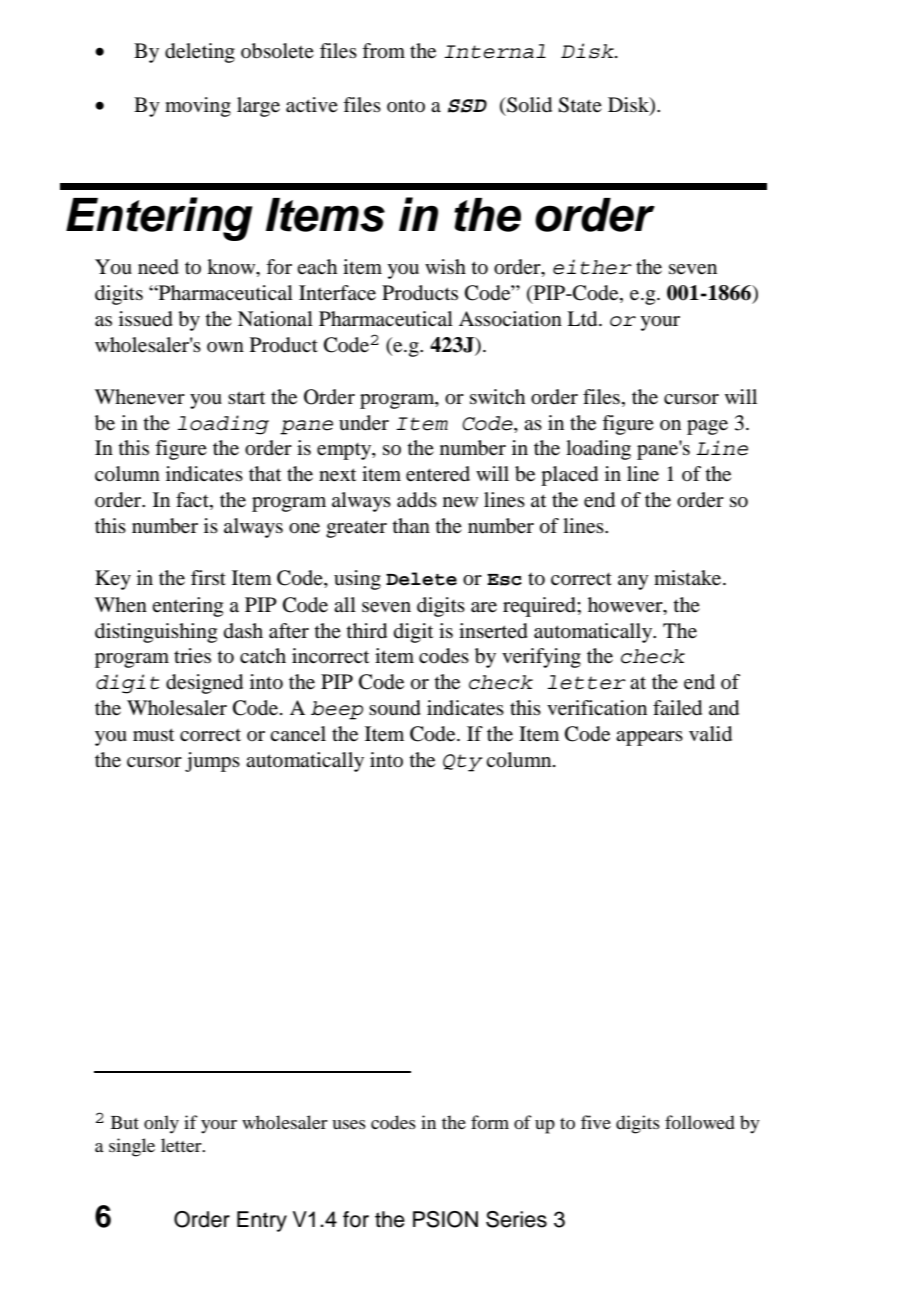 This screenshot has width=924, height=1307. Describe the element at coordinates (406, 105) in the screenshot. I see `onto` at that location.
